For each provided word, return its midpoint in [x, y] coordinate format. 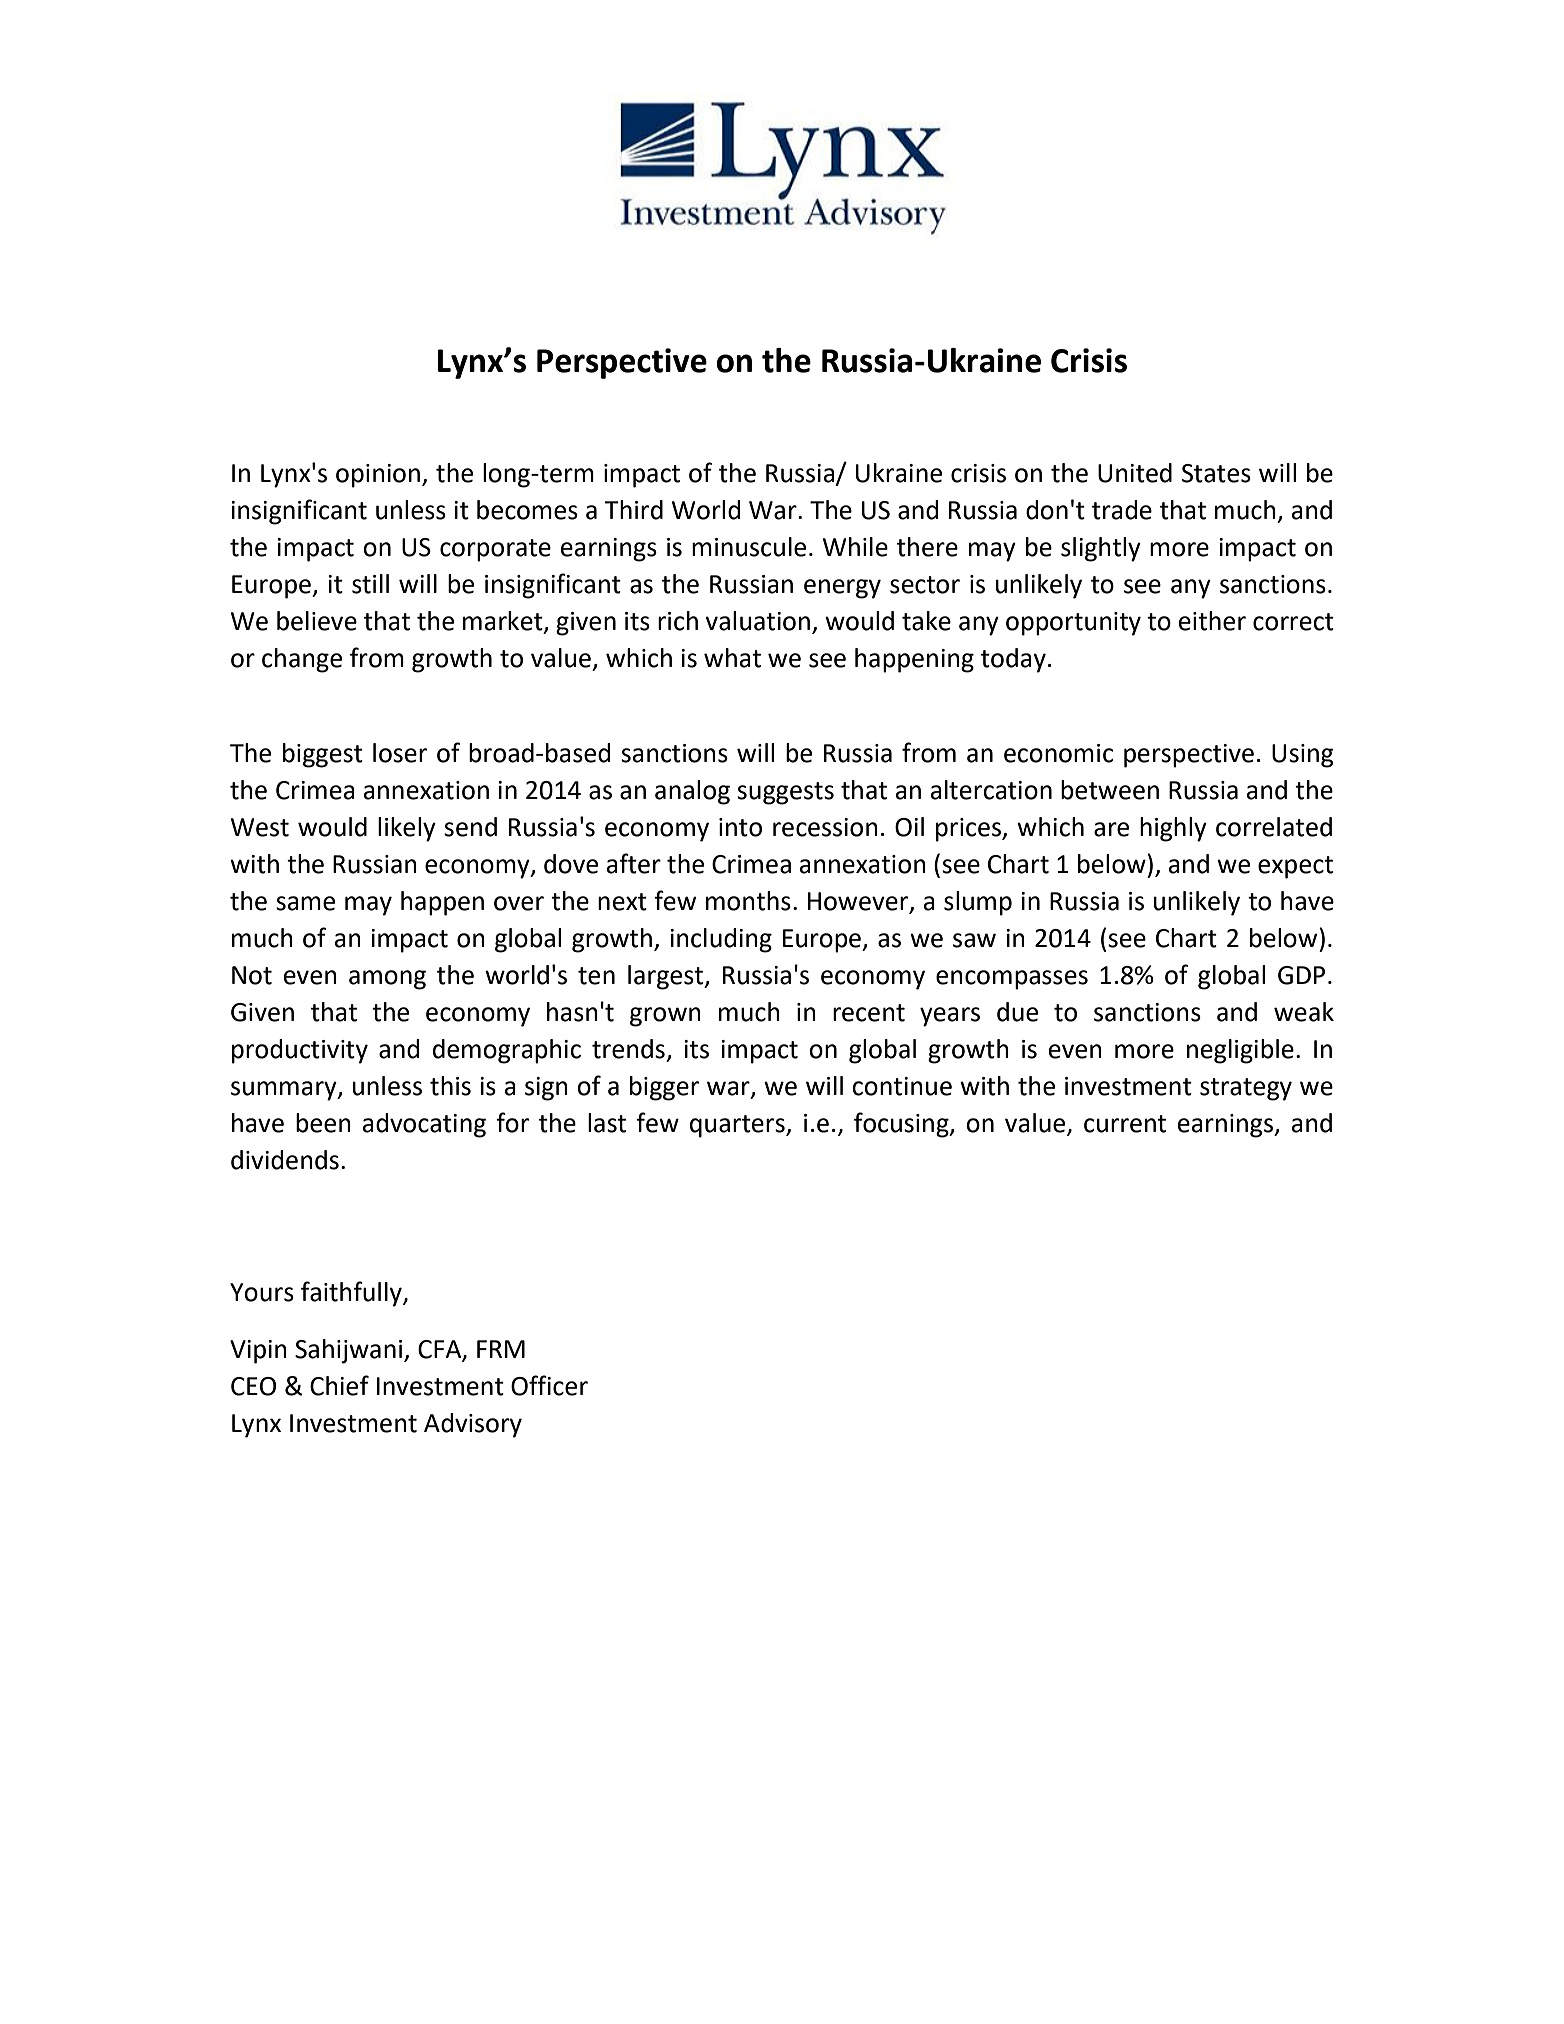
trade [1122, 510]
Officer [549, 1385]
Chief [339, 1385]
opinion [378, 476]
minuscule [749, 547]
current [1125, 1124]
